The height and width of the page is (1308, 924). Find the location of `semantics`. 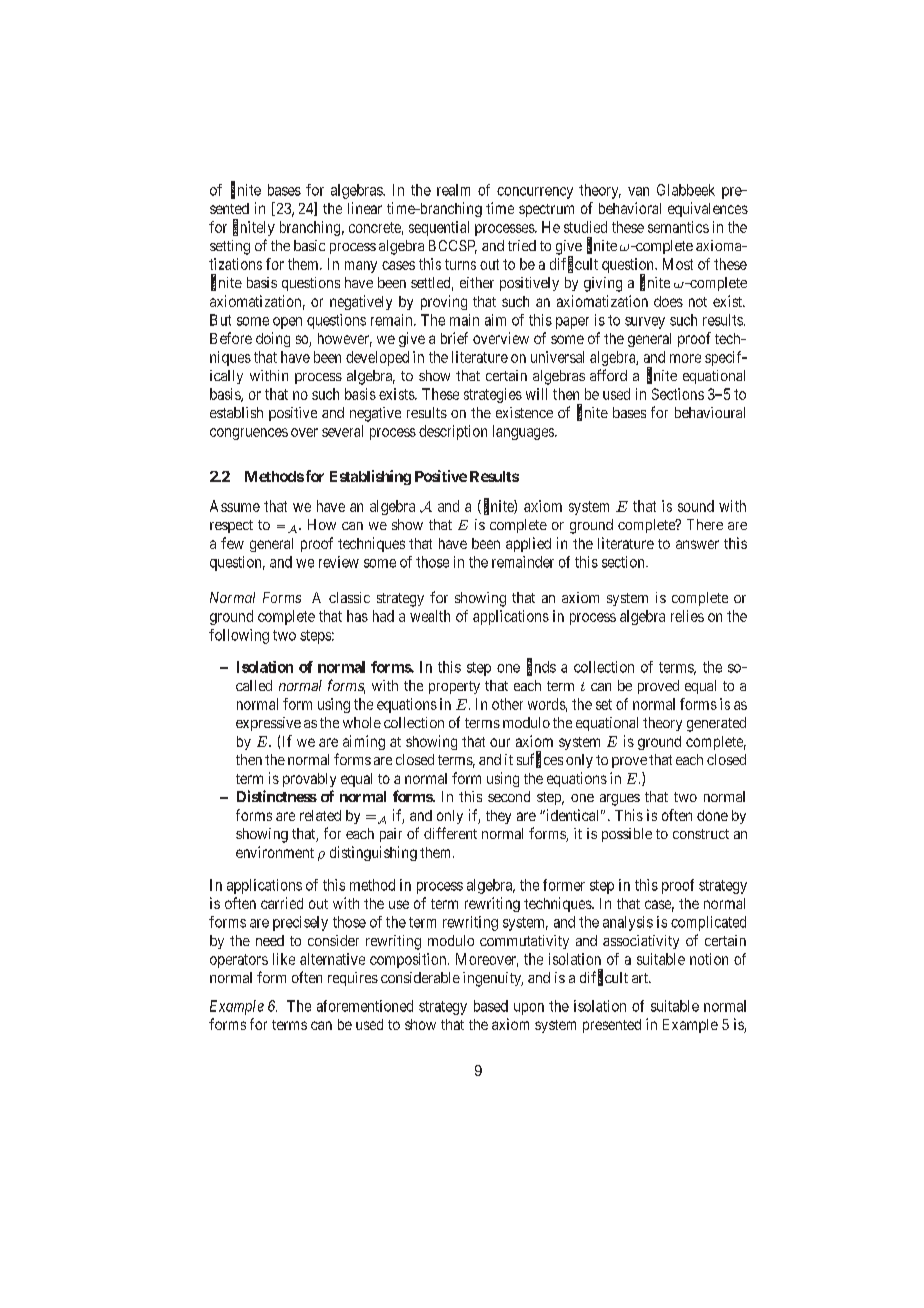

semantics is located at coordinates (678, 227).
